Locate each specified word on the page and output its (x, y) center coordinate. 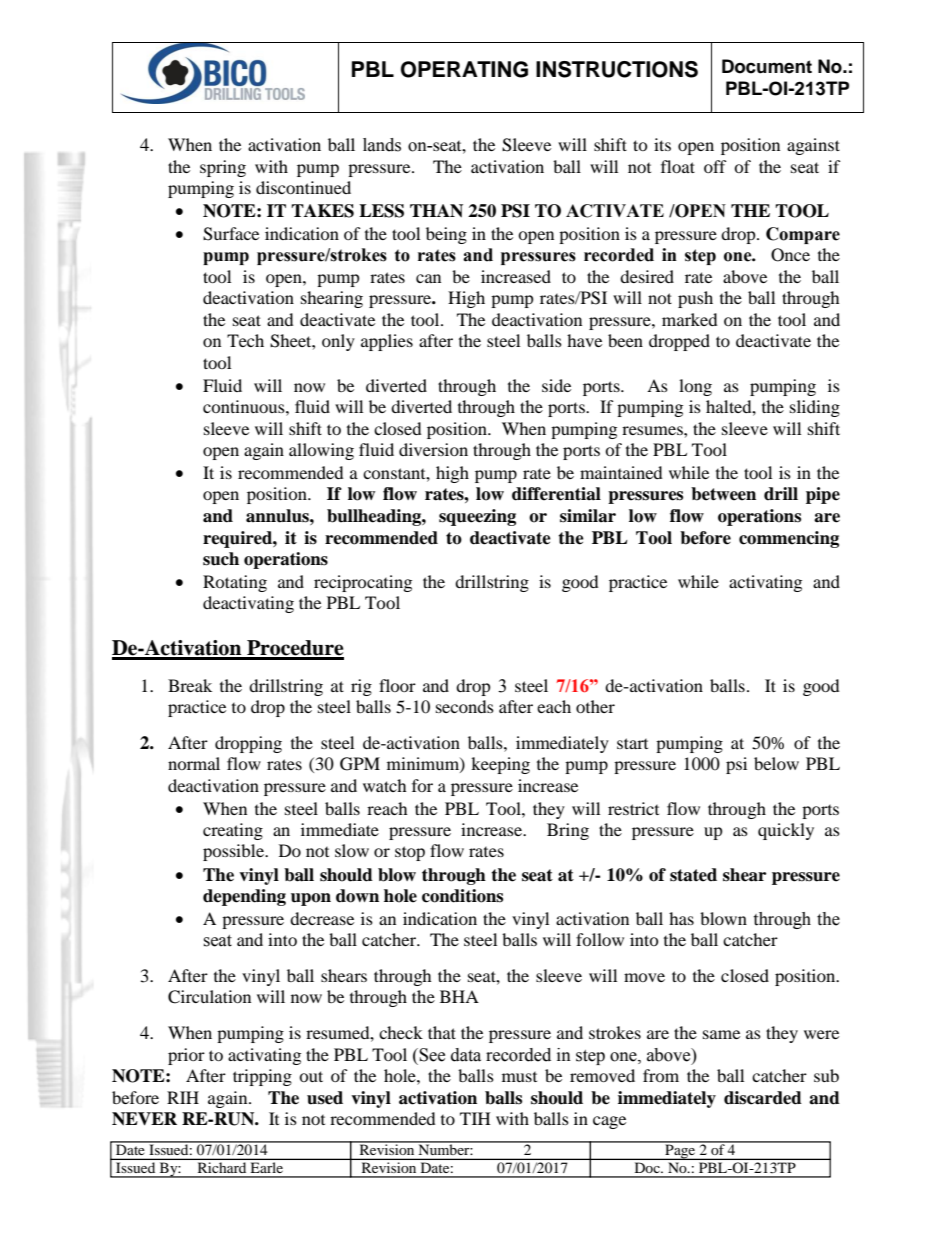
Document (767, 66)
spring (223, 168)
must (519, 1077)
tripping (262, 1077)
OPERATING (464, 69)
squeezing (477, 517)
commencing (789, 539)
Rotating (235, 583)
